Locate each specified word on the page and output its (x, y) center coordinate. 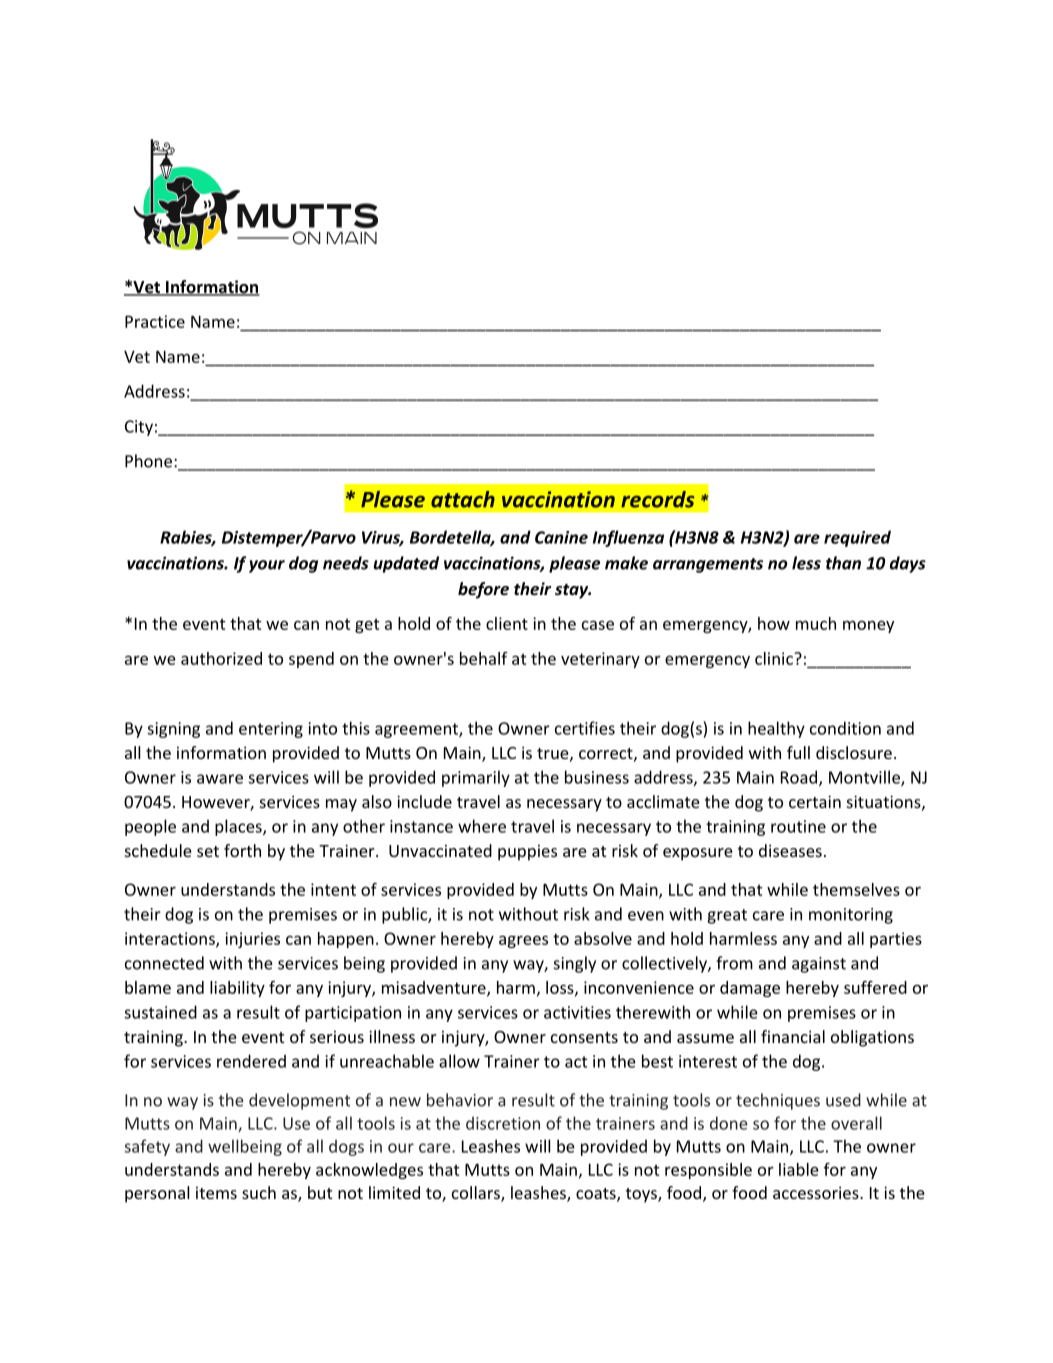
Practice (155, 321)
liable (799, 1169)
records (657, 499)
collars (477, 1194)
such (259, 1192)
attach (463, 499)
